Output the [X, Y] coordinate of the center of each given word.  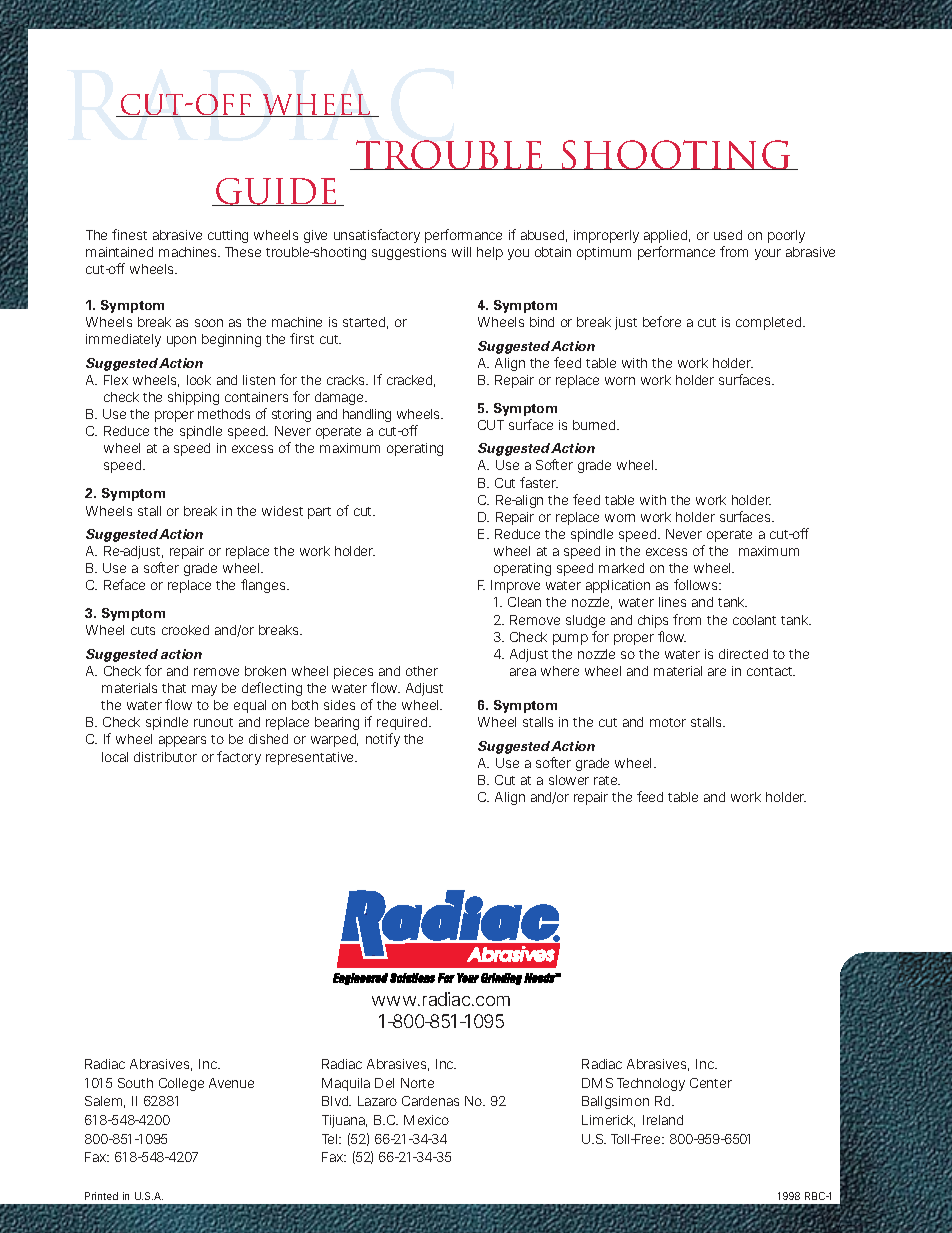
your [768, 254]
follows [697, 584]
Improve [515, 586]
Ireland [663, 1120]
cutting [228, 236]
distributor [165, 757]
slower [569, 780]
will [461, 252]
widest [282, 511]
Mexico [426, 1120]
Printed [101, 1196]
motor [668, 722]
